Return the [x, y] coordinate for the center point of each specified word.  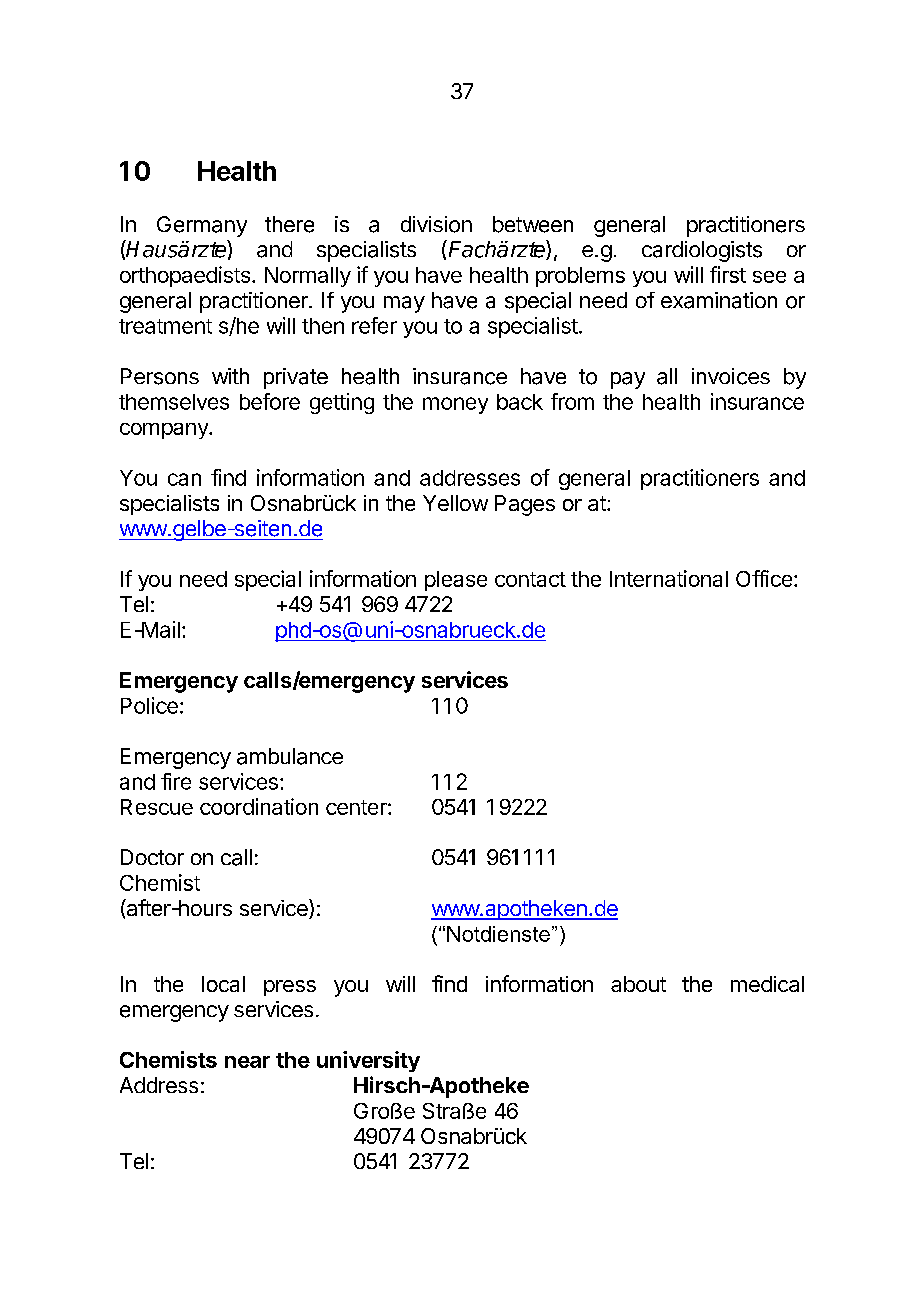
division [436, 224]
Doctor [152, 857]
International [669, 578]
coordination [259, 806]
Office [764, 578]
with [230, 376]
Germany [202, 226]
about [638, 984]
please [456, 581]
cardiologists [702, 251]
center [357, 807]
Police [149, 705]
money [455, 405]
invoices [731, 376]
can [184, 479]
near [247, 1062]
